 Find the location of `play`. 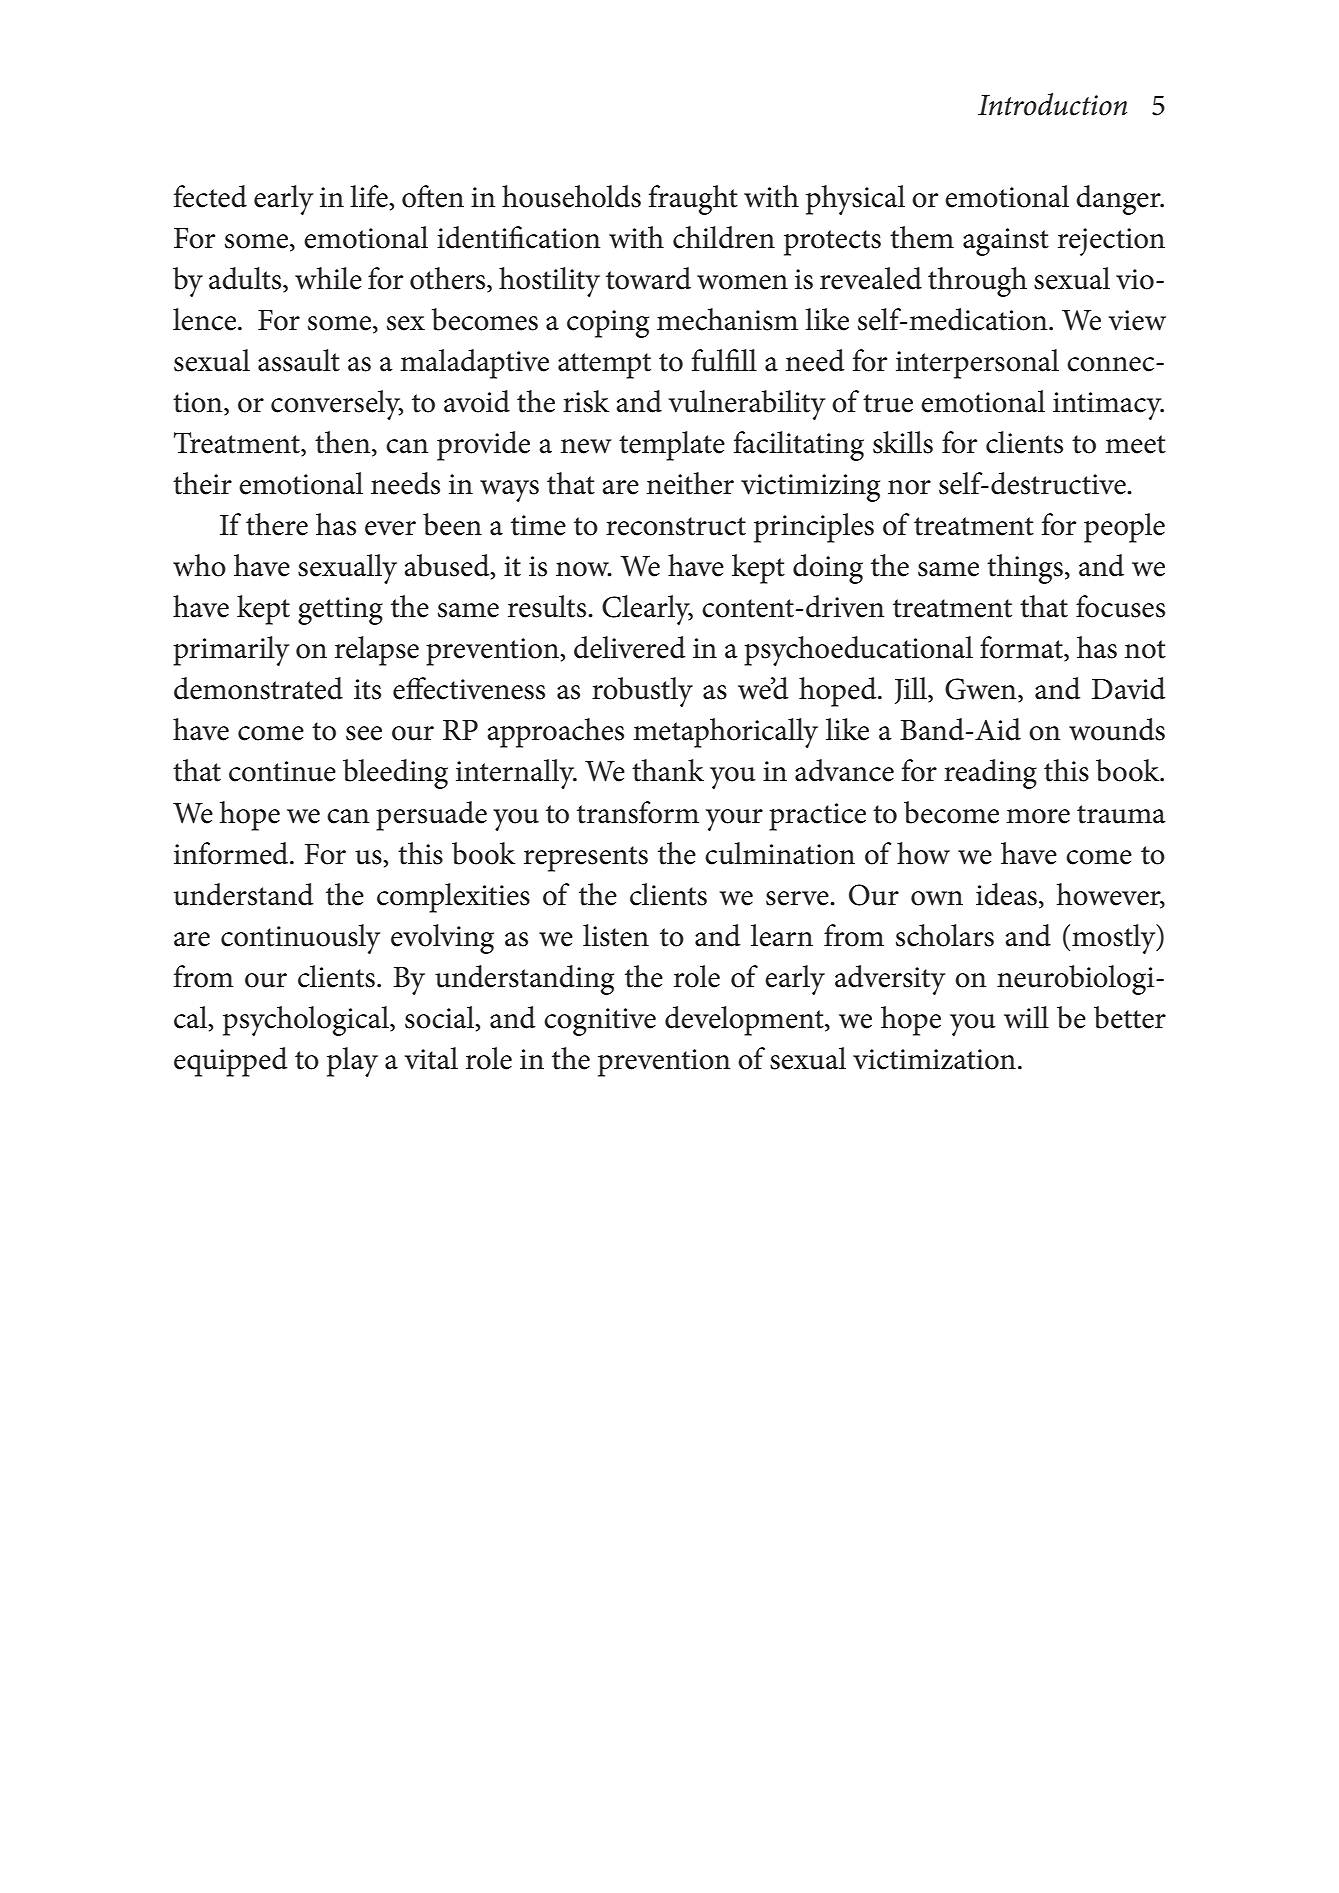

play is located at coordinates (352, 1062).
